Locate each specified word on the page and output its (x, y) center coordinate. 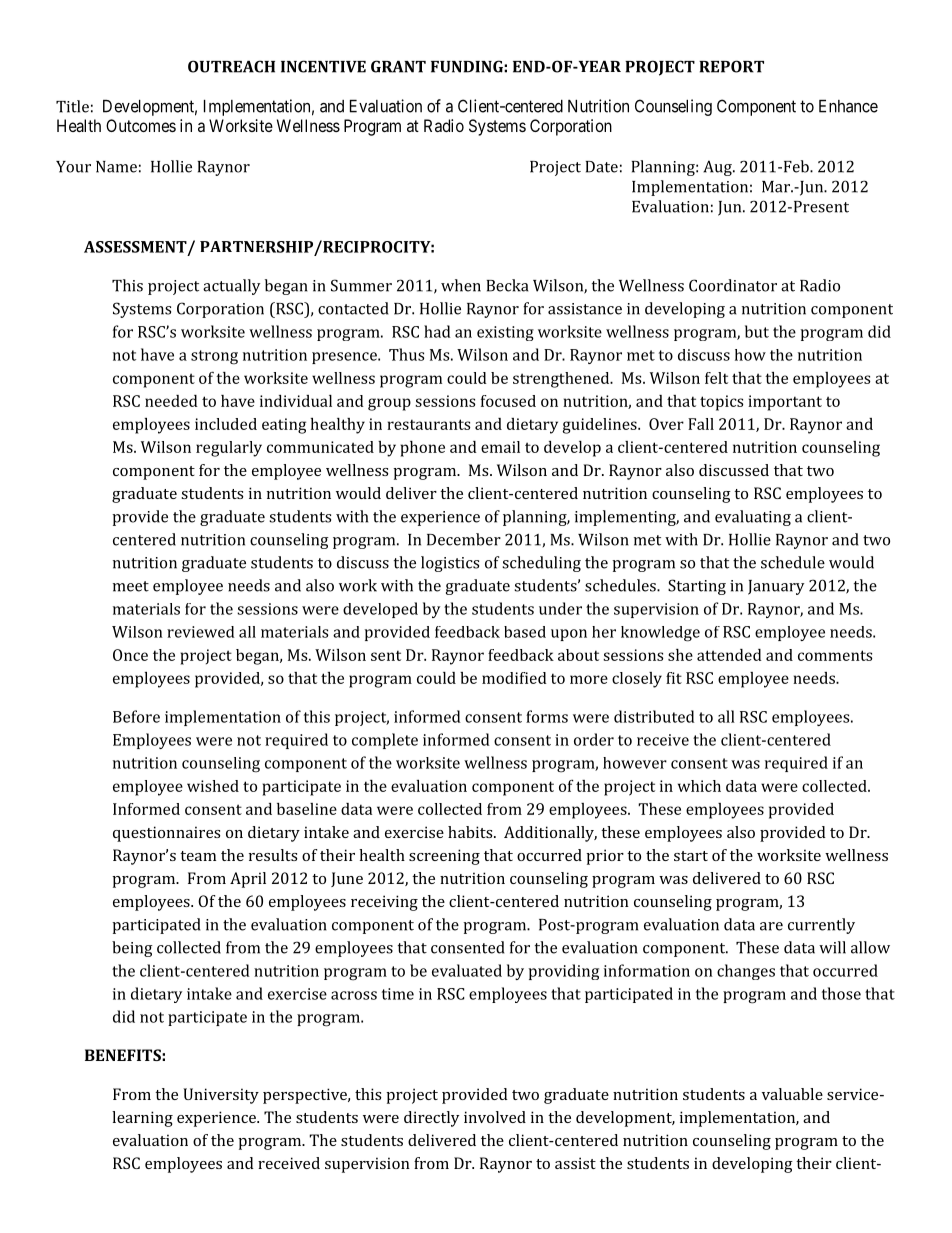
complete (385, 741)
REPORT (731, 66)
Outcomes (141, 125)
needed (171, 401)
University (221, 1096)
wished (213, 786)
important (785, 403)
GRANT (398, 66)
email (500, 447)
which (699, 786)
